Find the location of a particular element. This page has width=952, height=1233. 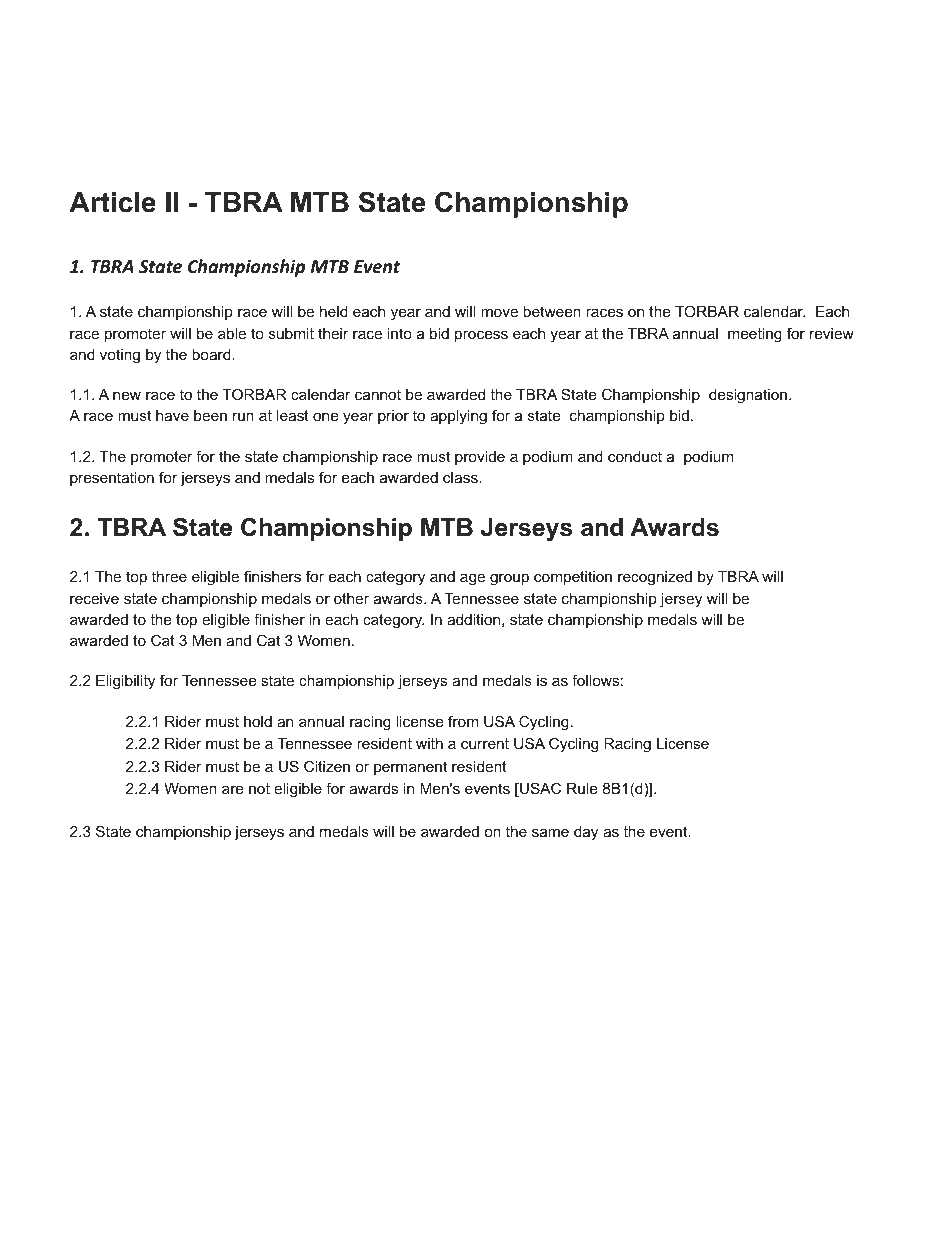

class is located at coordinates (461, 477).
